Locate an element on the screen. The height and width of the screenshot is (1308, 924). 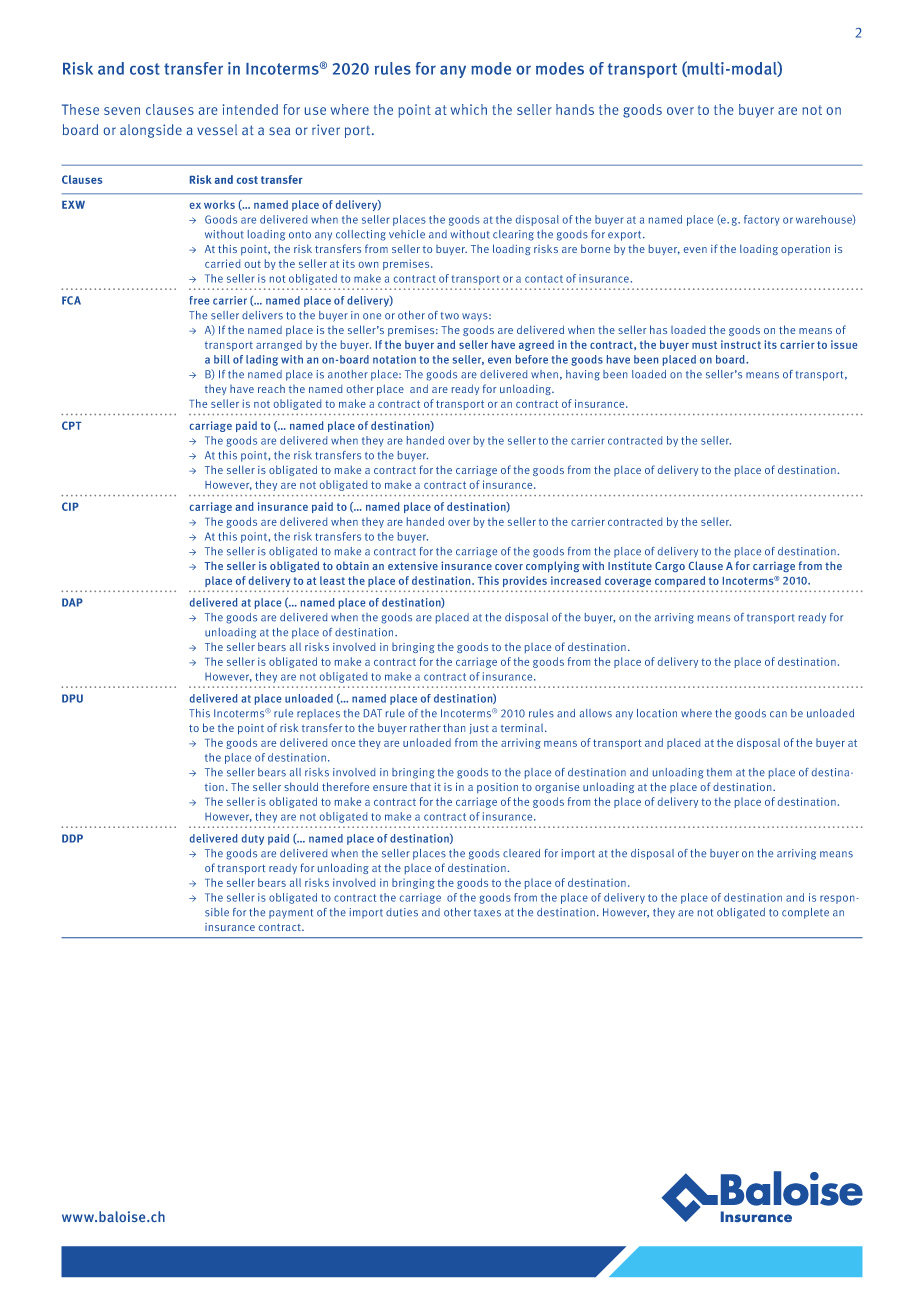
complete is located at coordinates (805, 913).
